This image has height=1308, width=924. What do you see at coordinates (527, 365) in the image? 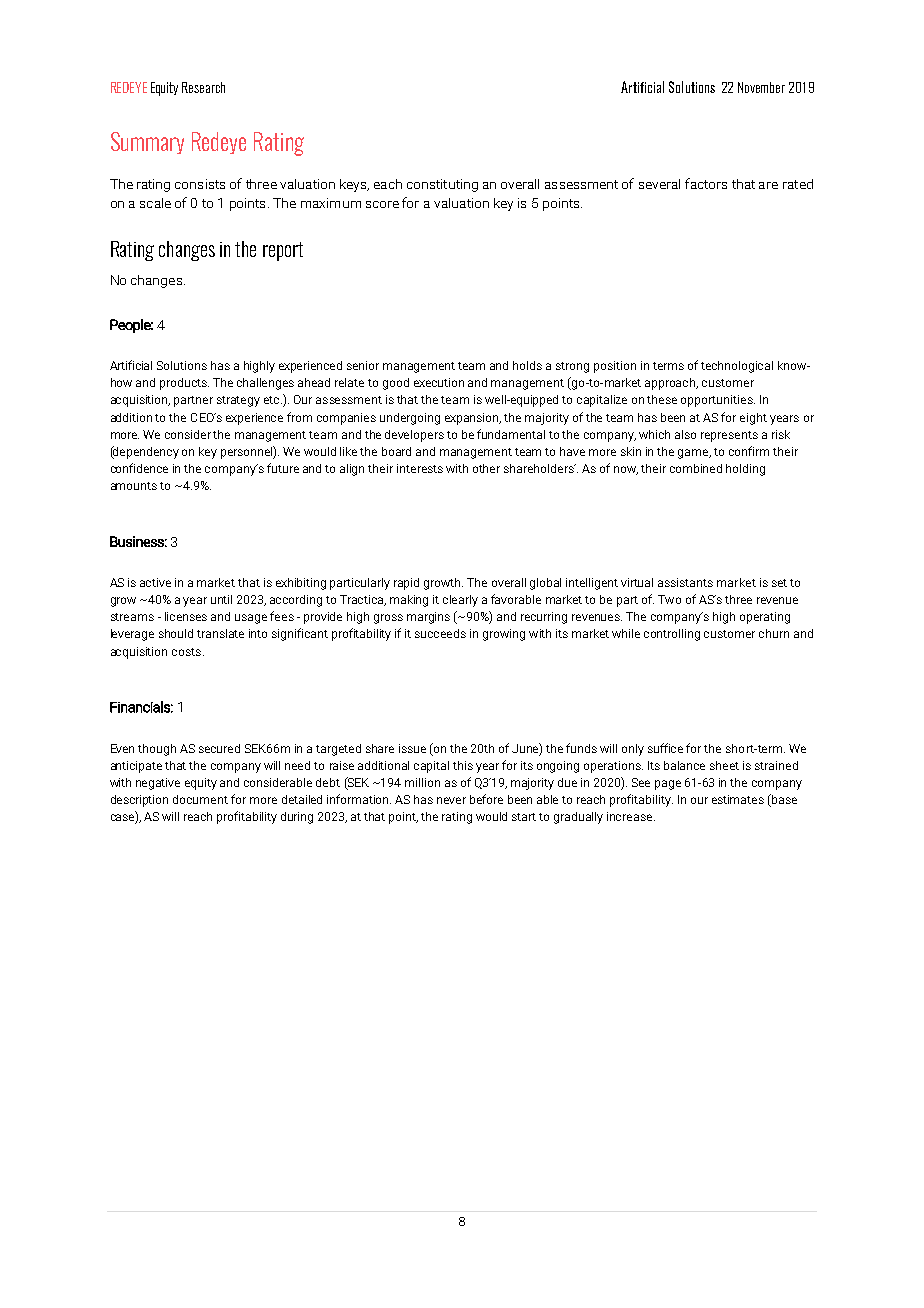
I see `holds` at bounding box center [527, 365].
